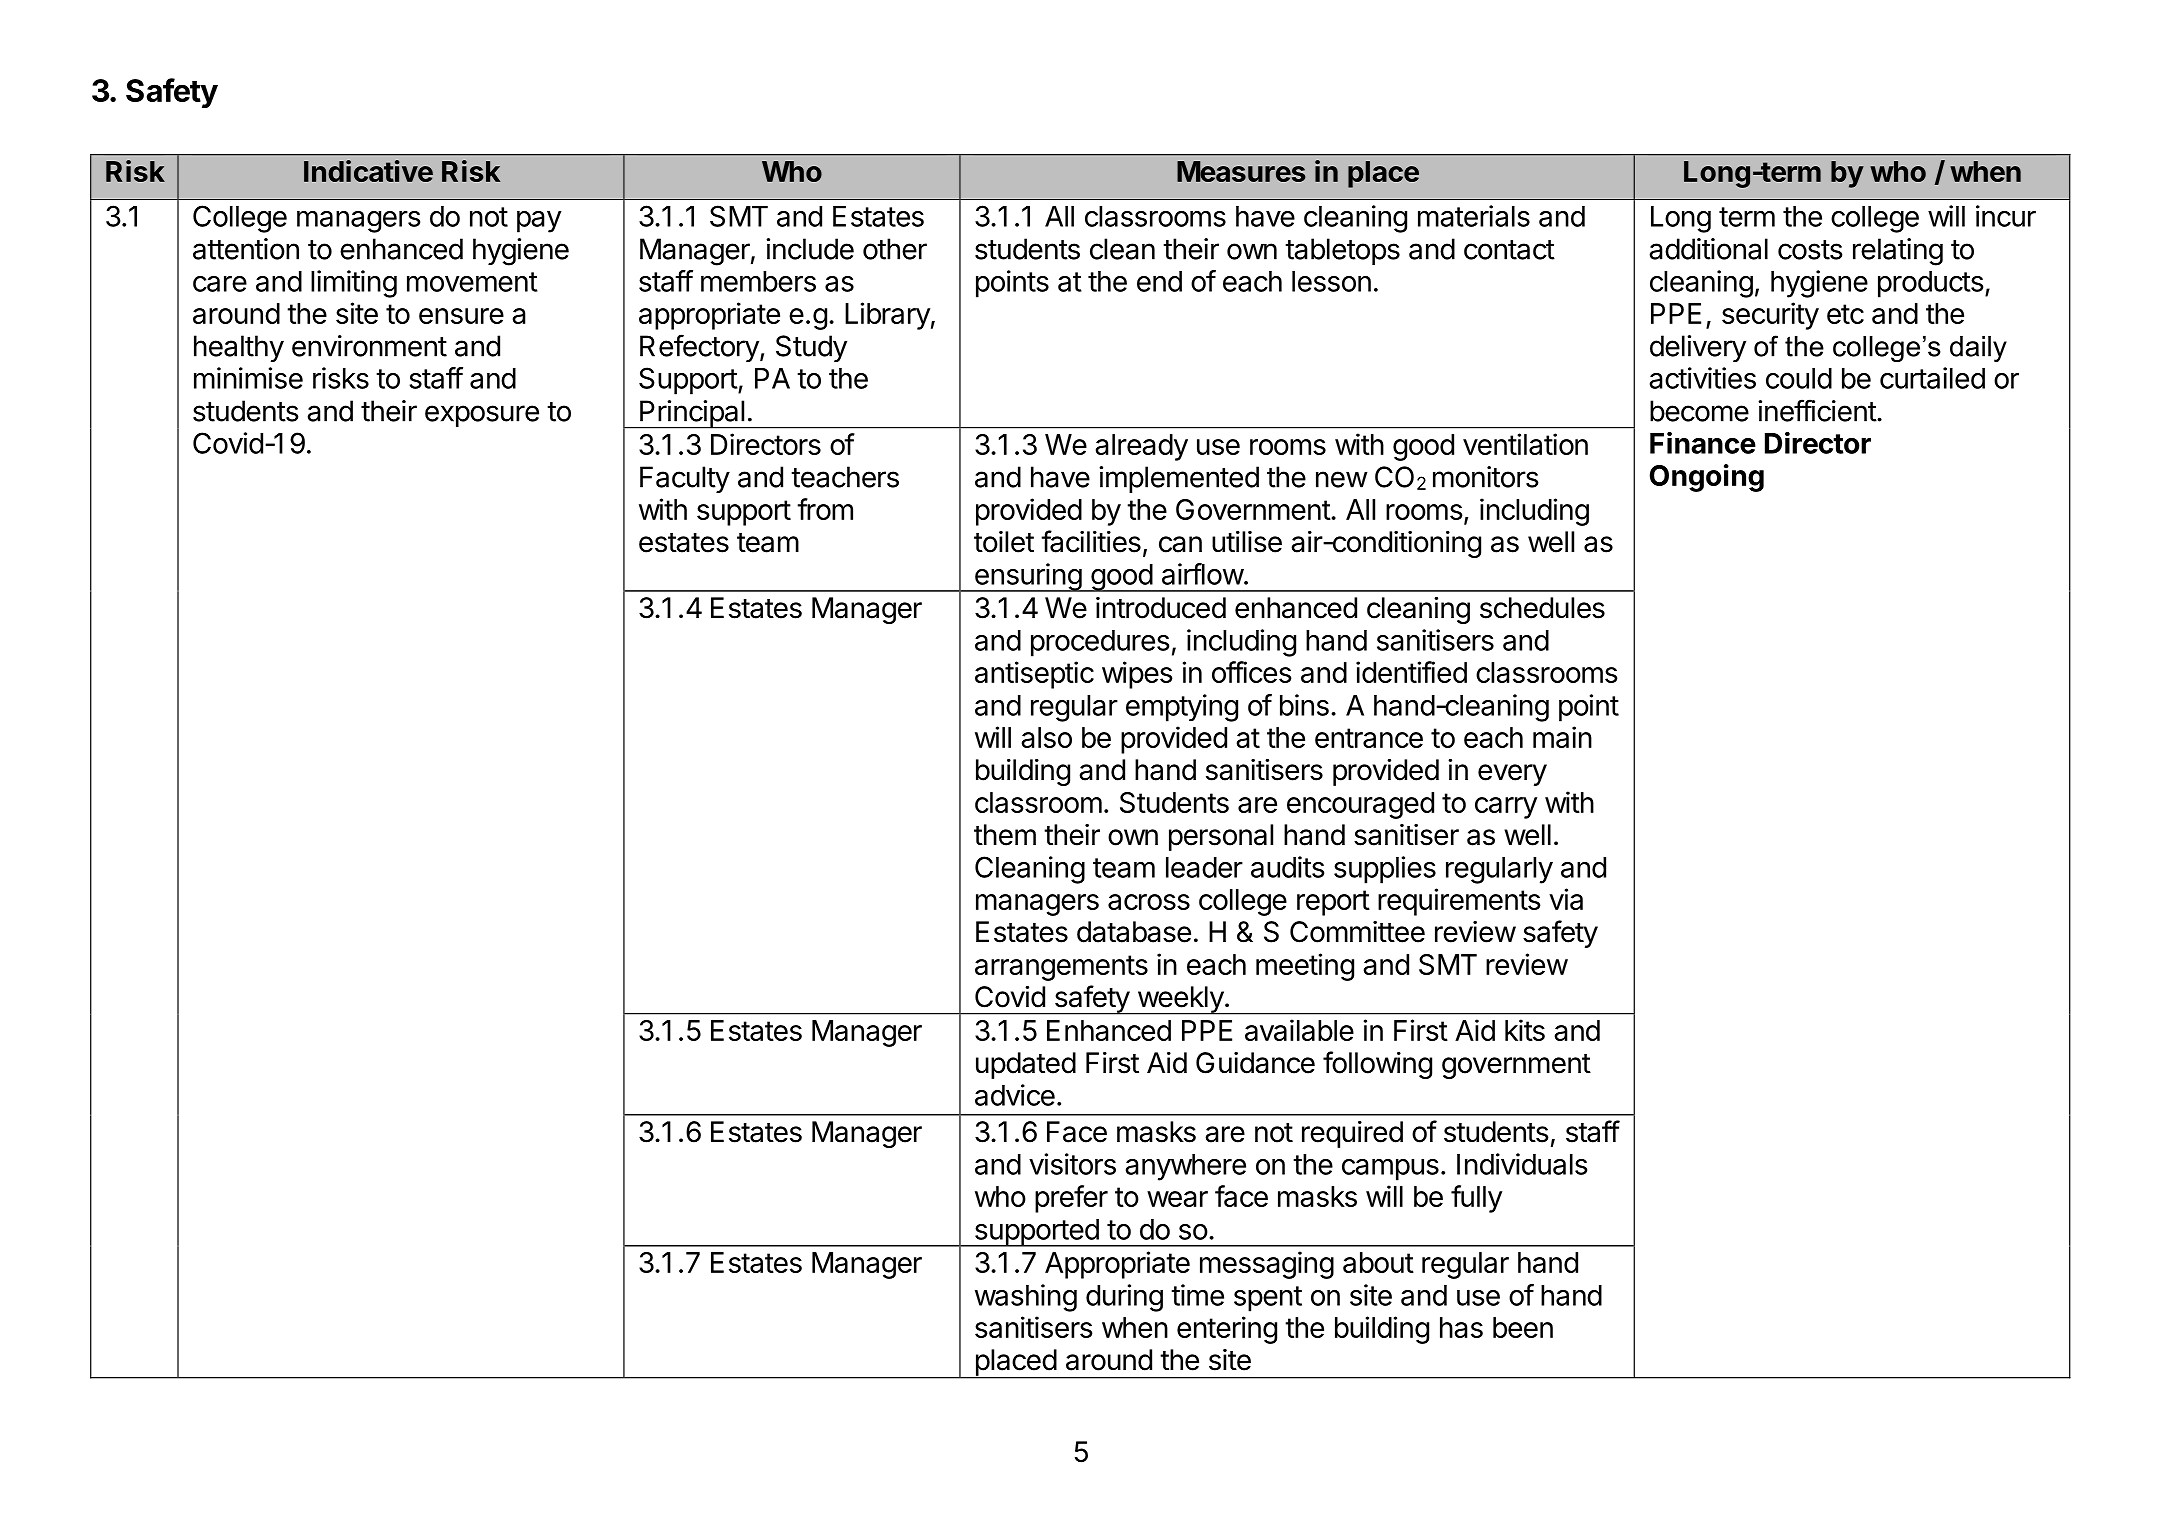 This page has width=2157, height=1525. Describe the element at coordinates (539, 222) in the page. I see `pay` at that location.
